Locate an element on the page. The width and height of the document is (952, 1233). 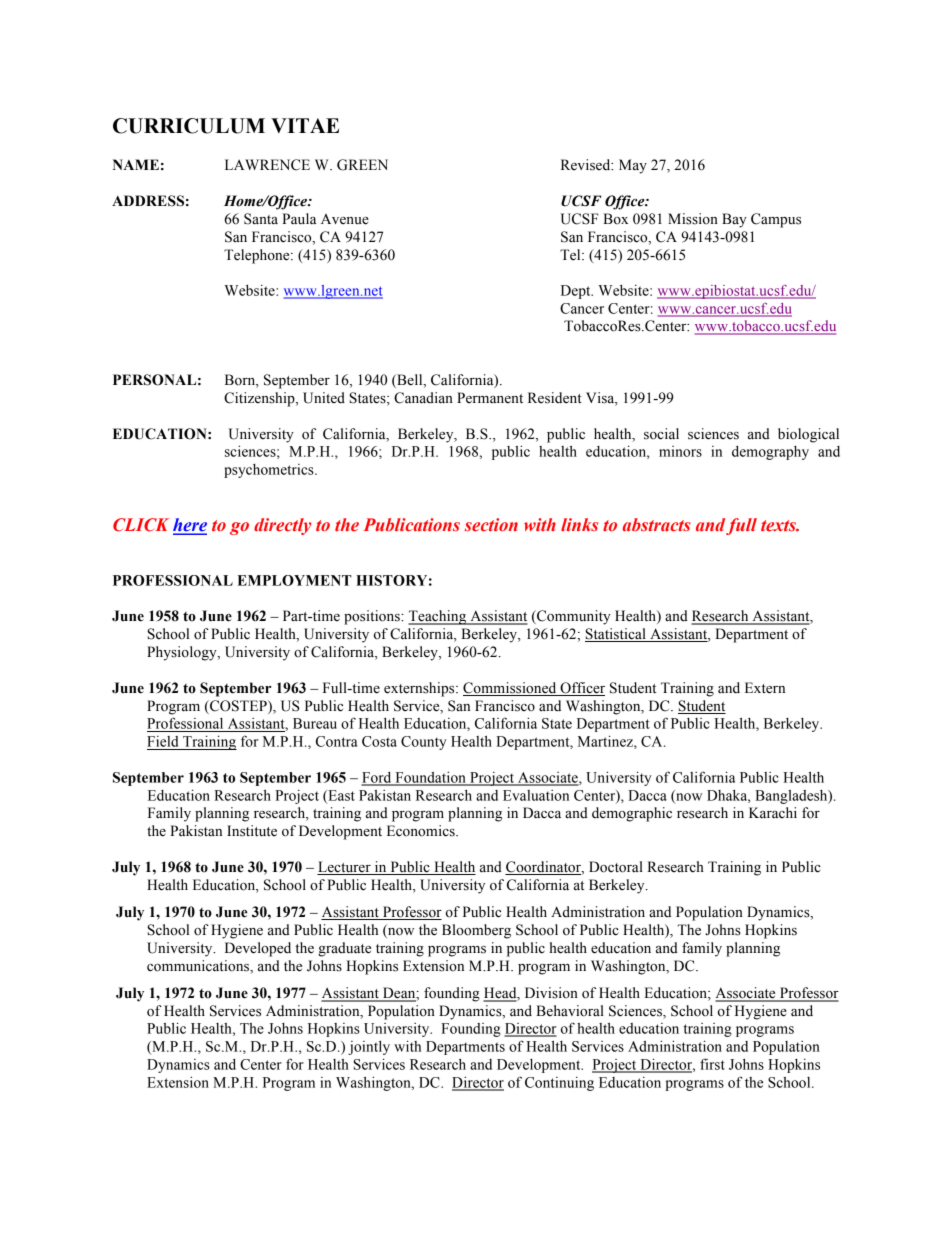
EMPLOYMENT is located at coordinates (294, 580).
